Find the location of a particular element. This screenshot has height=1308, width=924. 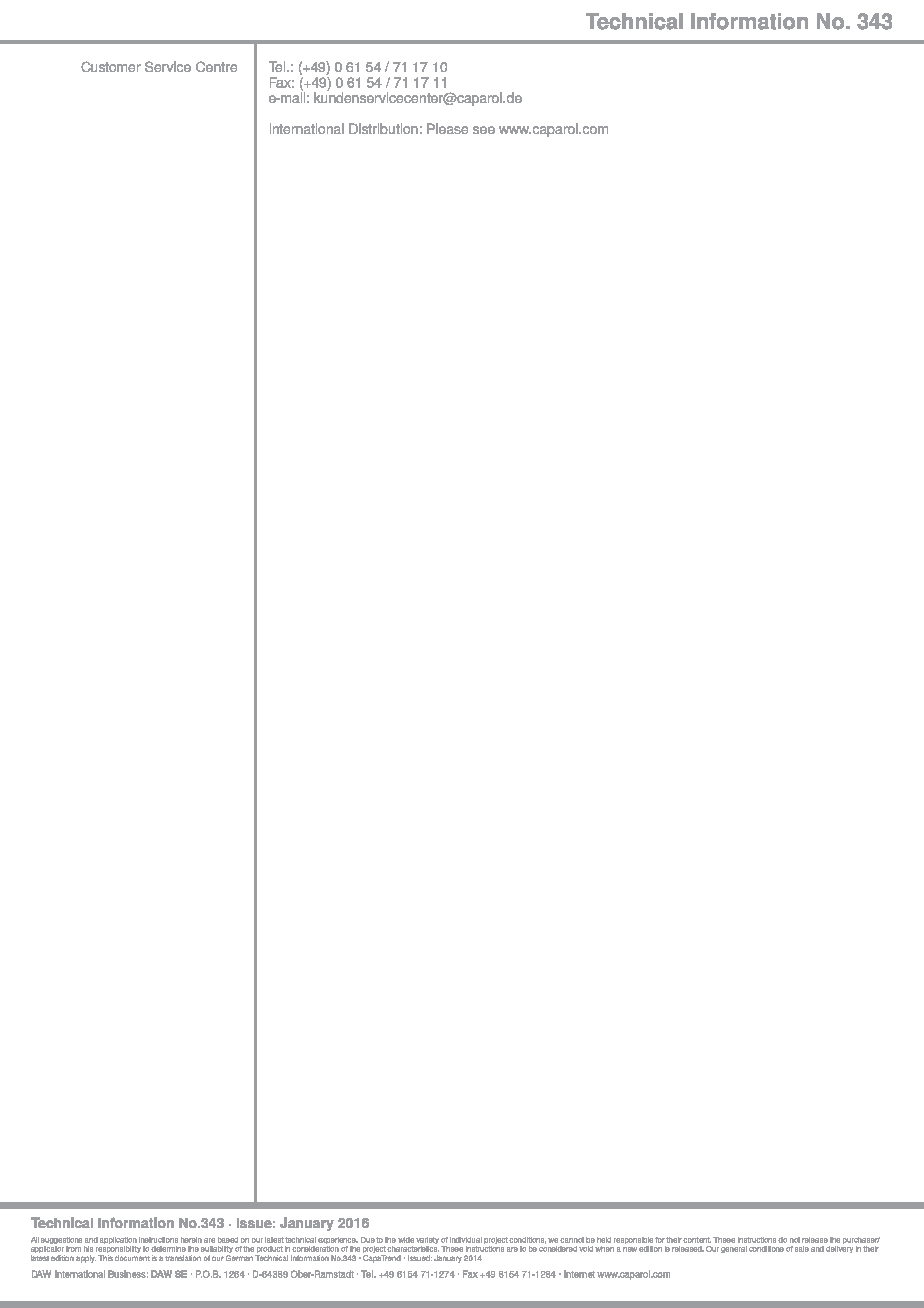

Due is located at coordinates (368, 1240).
